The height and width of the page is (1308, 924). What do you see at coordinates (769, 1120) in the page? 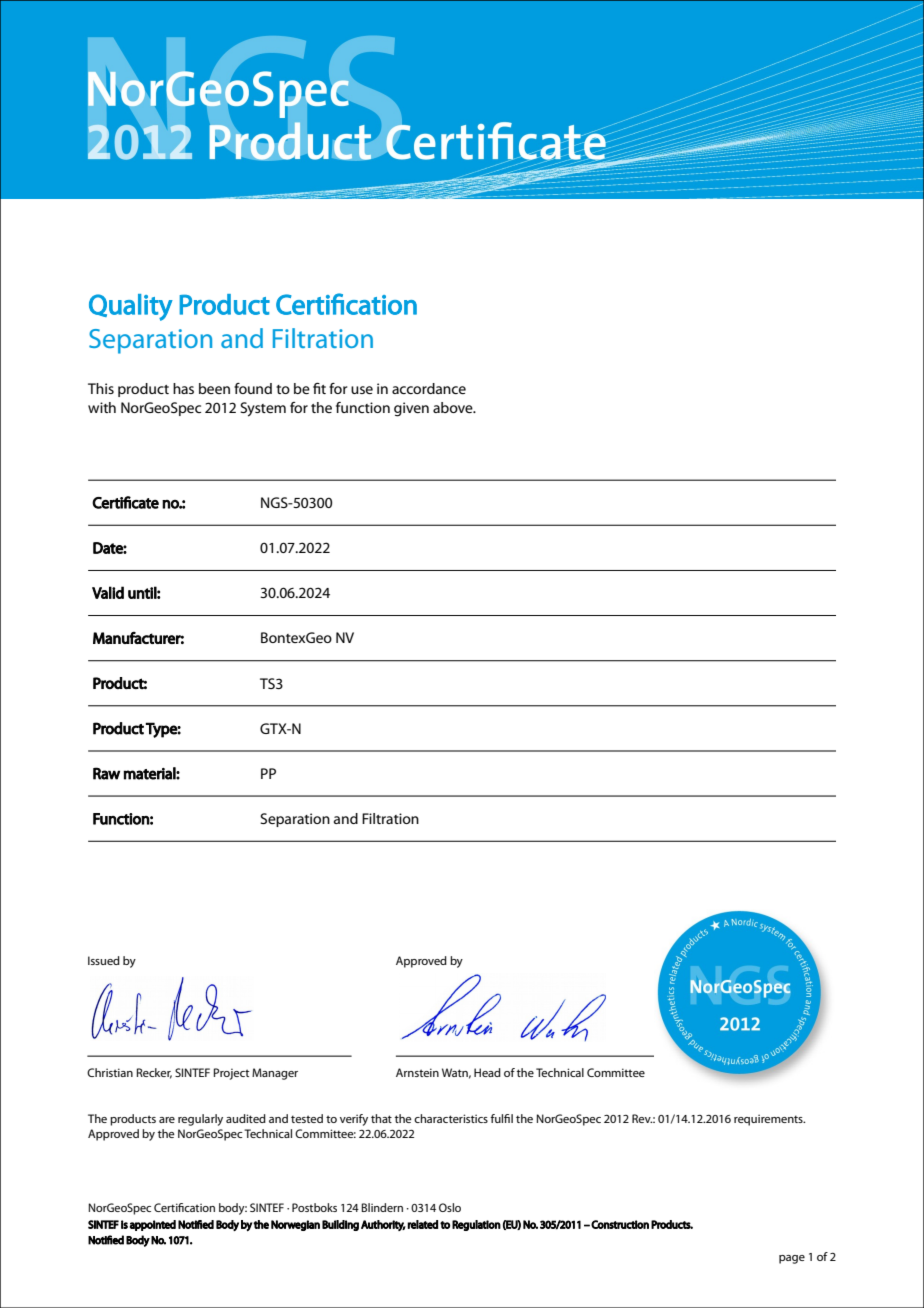
I see `requirements` at bounding box center [769, 1120].
